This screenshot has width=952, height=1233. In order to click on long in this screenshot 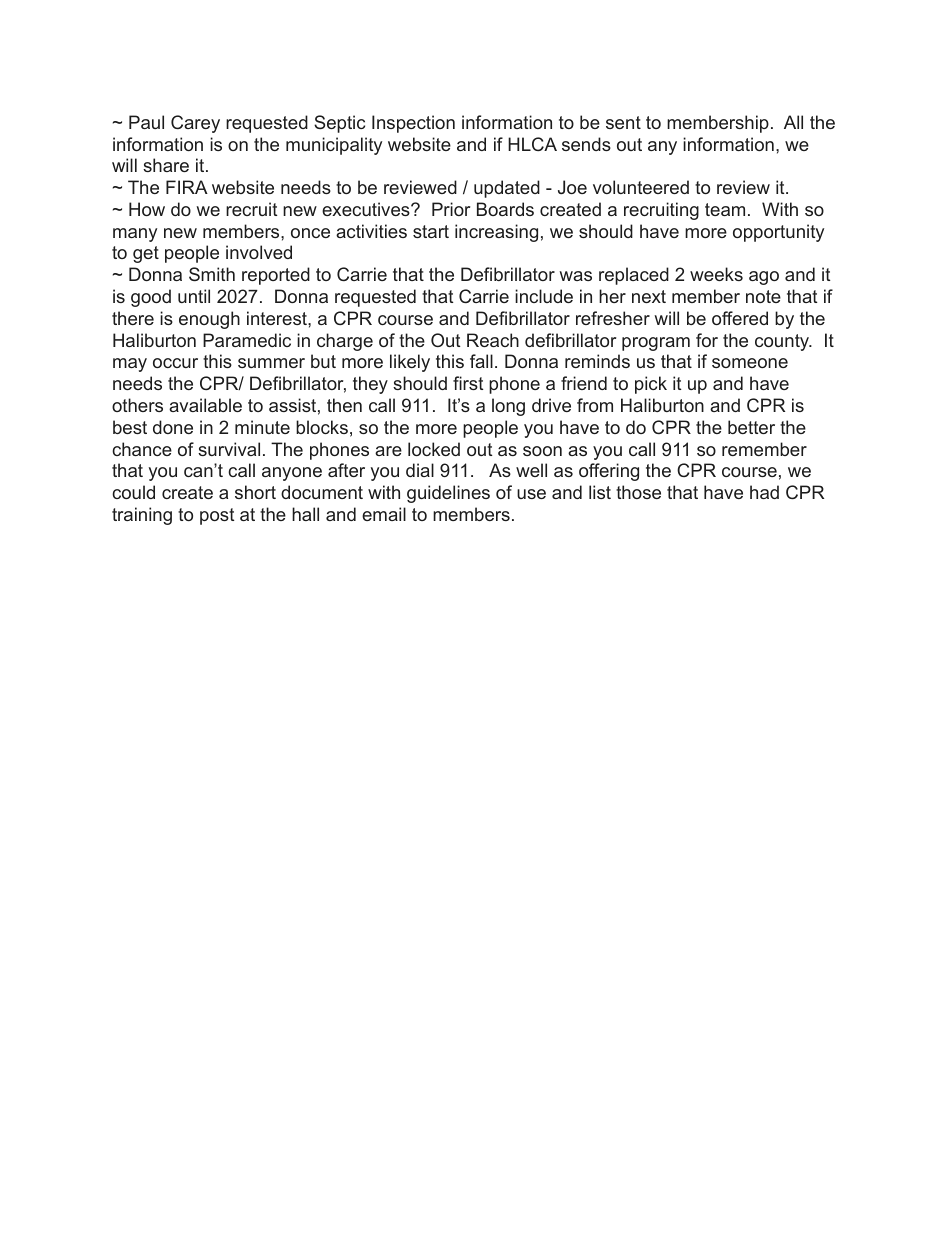, I will do `click(508, 407)`.
